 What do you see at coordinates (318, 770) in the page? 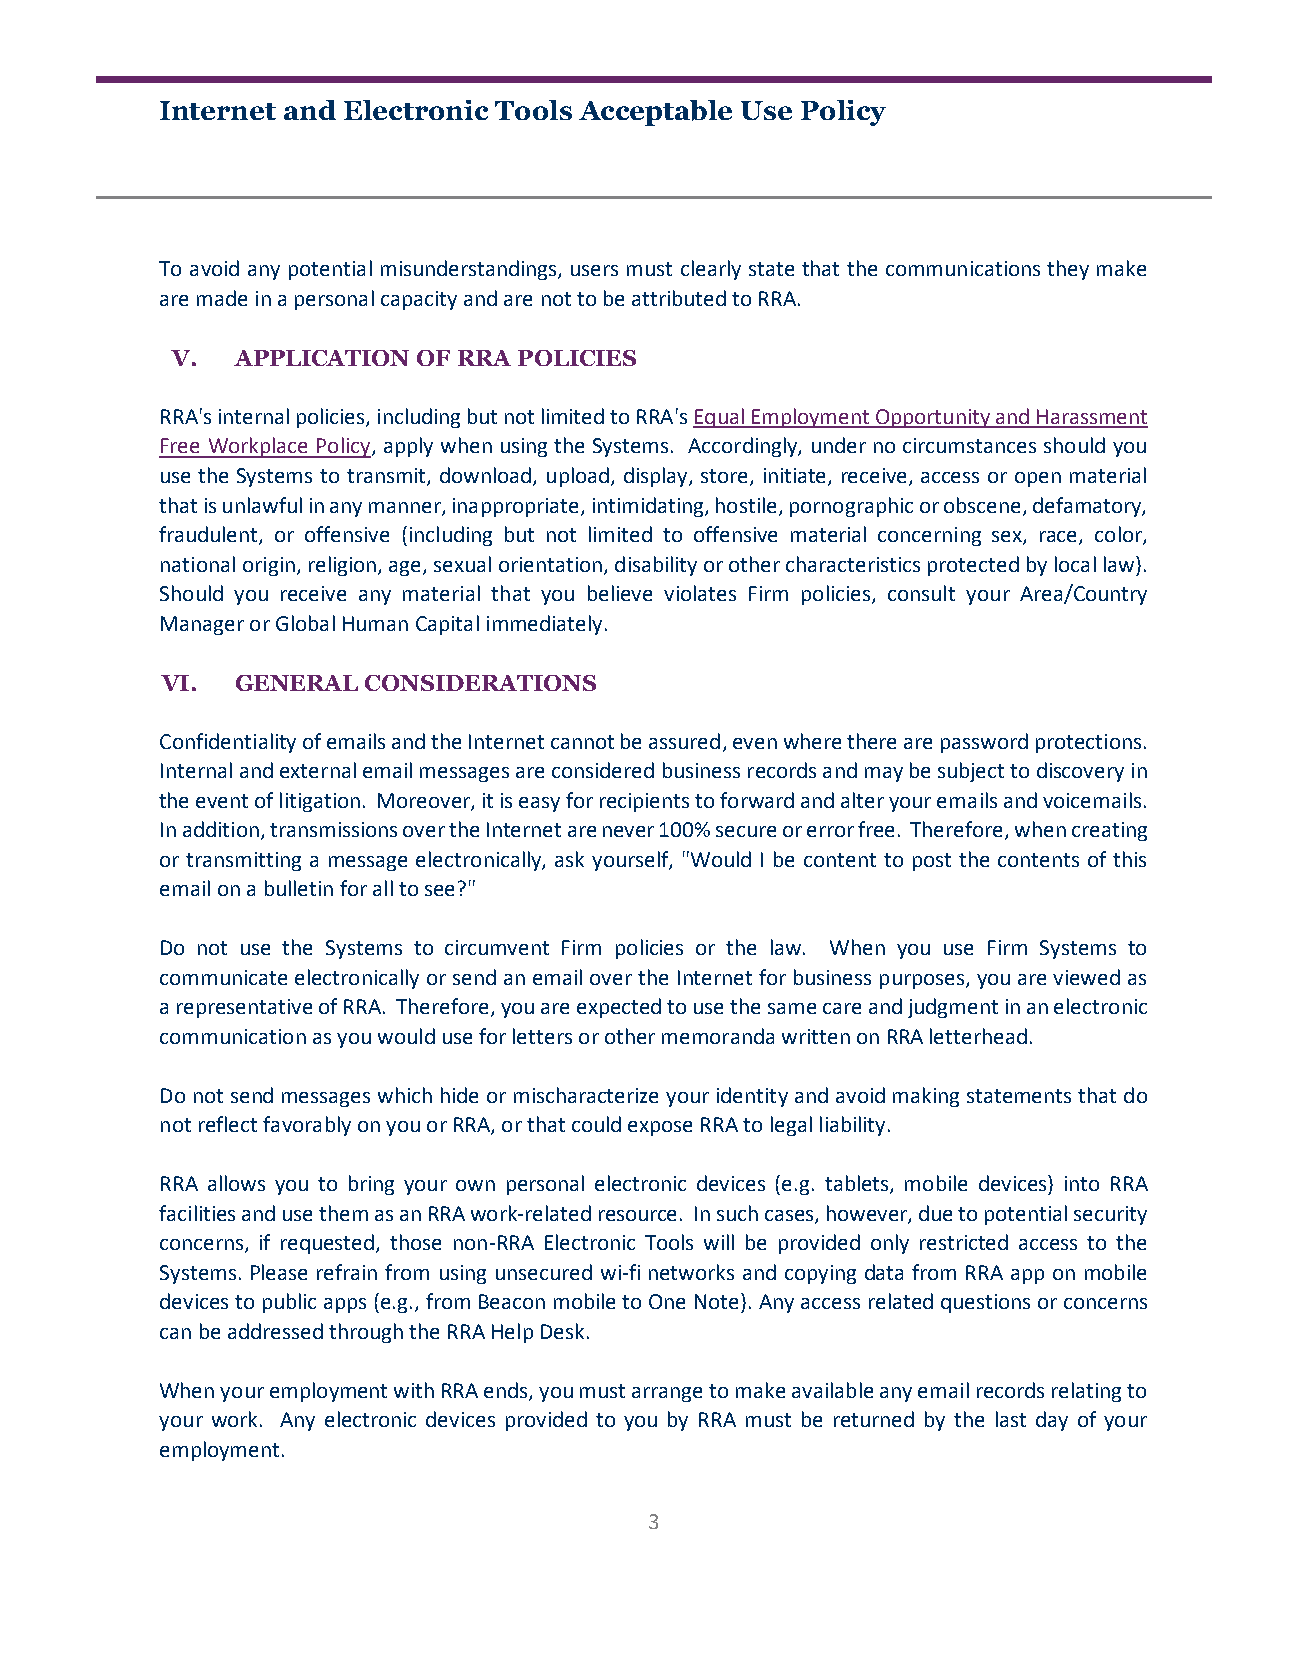
I see `external` at bounding box center [318, 770].
